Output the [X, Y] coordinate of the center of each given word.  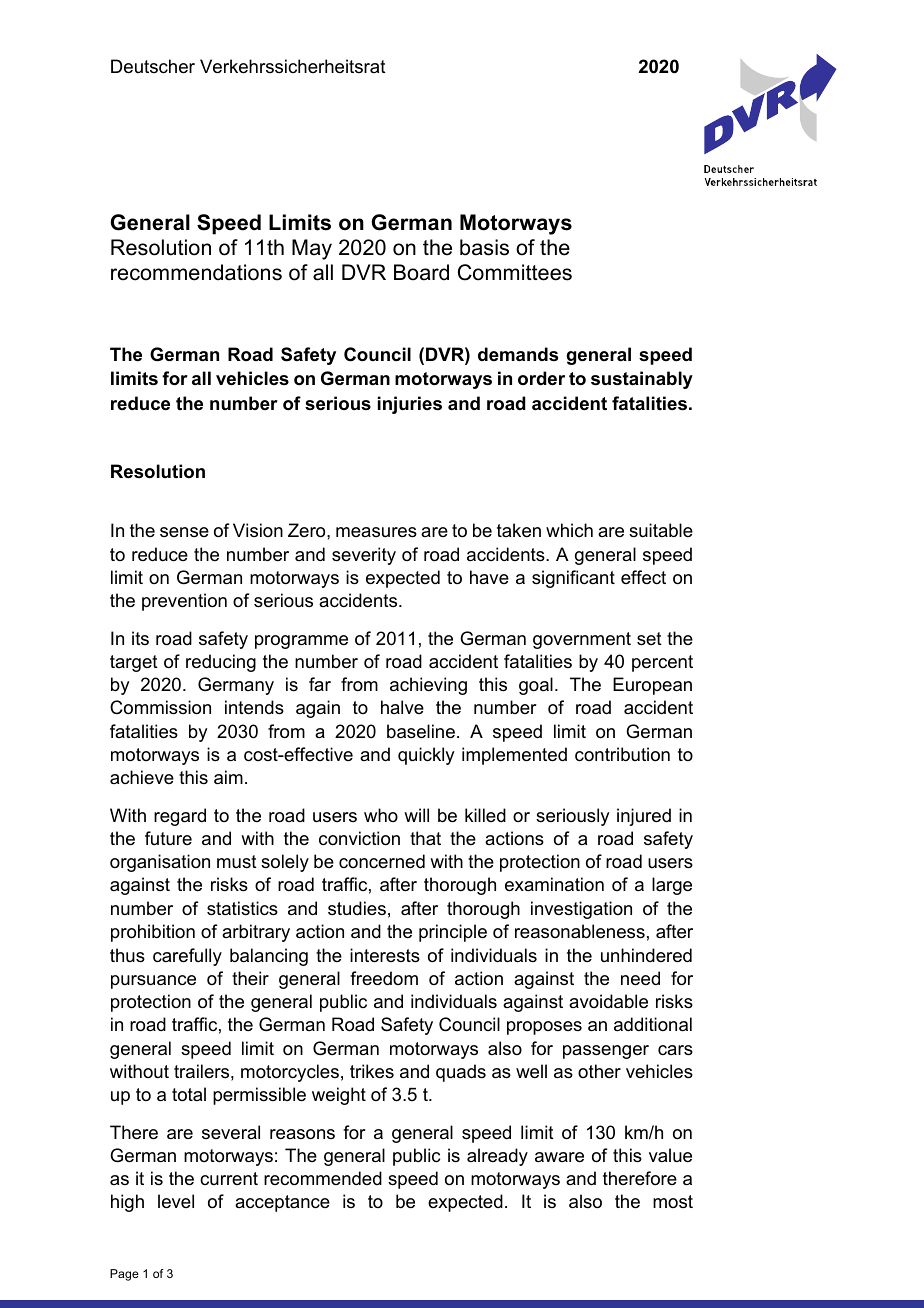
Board [421, 272]
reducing [221, 663]
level [176, 1201]
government [582, 640]
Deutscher [153, 66]
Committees [515, 272]
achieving [428, 686]
